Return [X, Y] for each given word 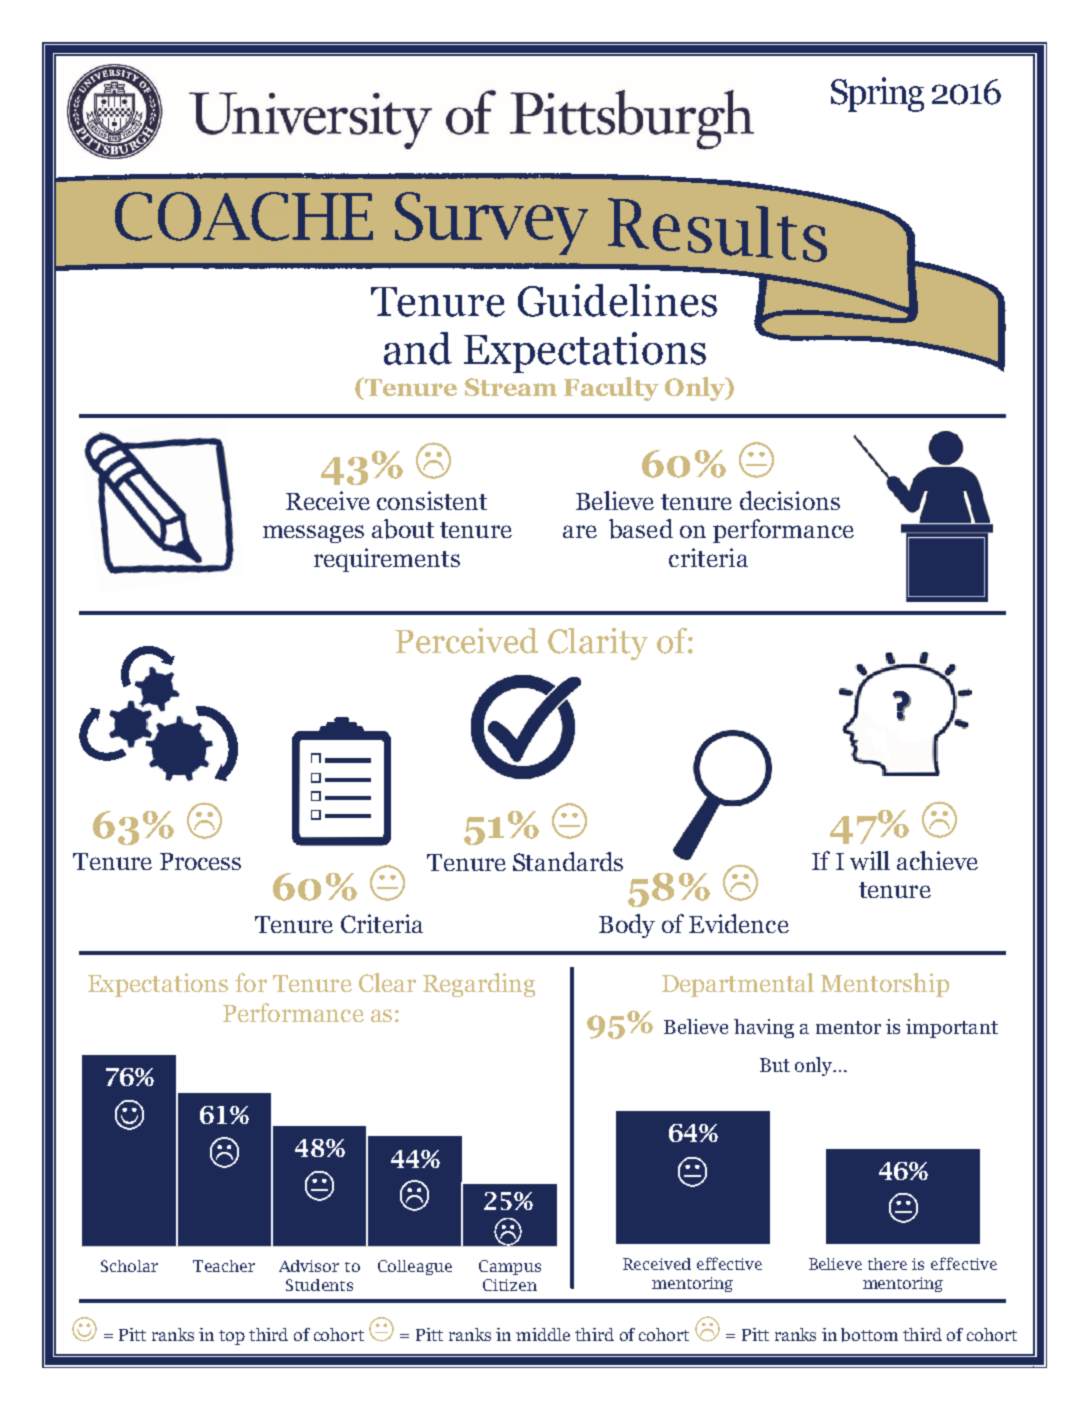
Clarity [598, 644]
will [870, 860]
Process [200, 861]
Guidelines [617, 300]
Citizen [510, 1285]
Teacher [224, 1266]
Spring [877, 94]
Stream [511, 387]
